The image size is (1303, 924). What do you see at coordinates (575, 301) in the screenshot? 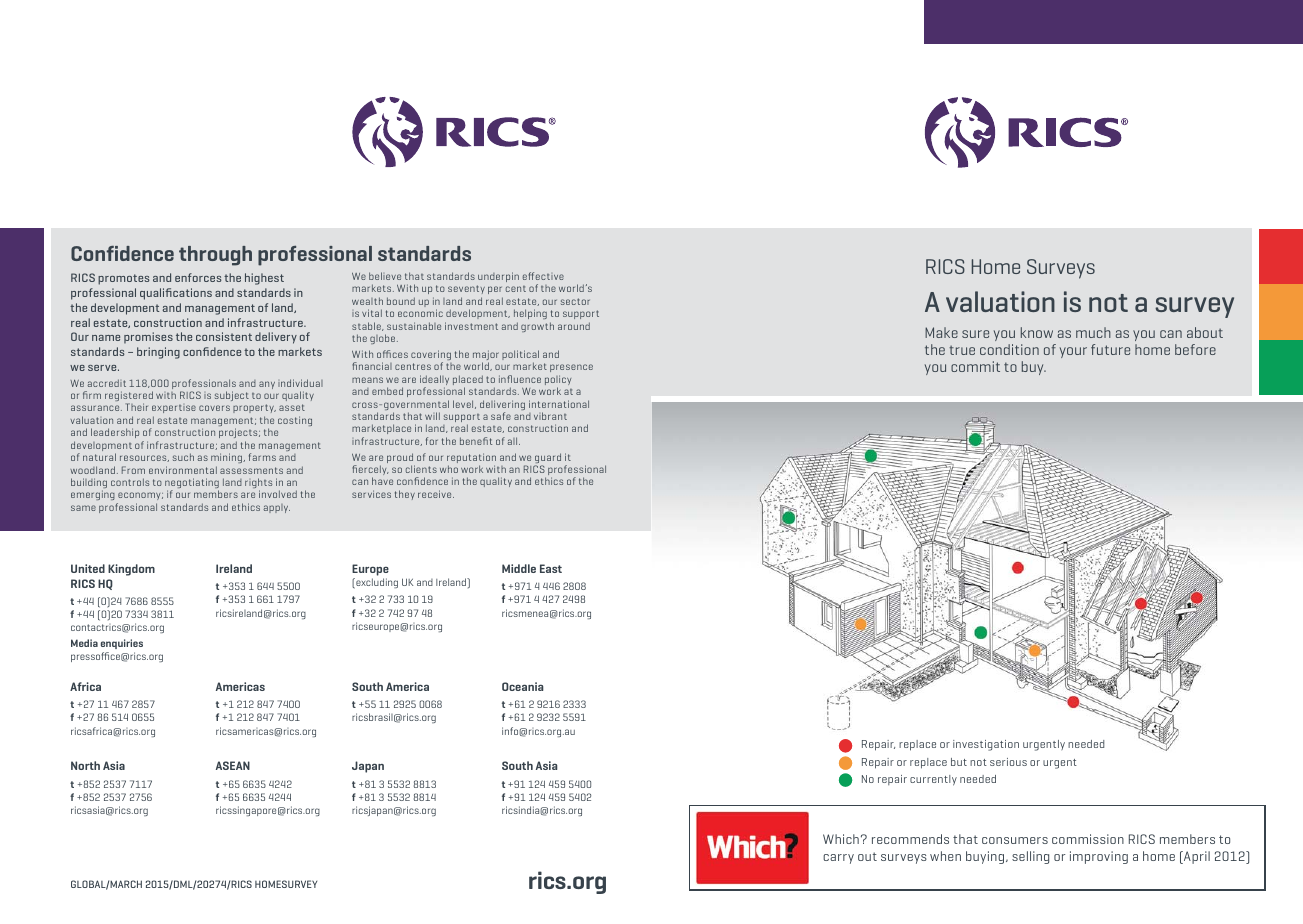
I see `sector` at bounding box center [575, 301].
